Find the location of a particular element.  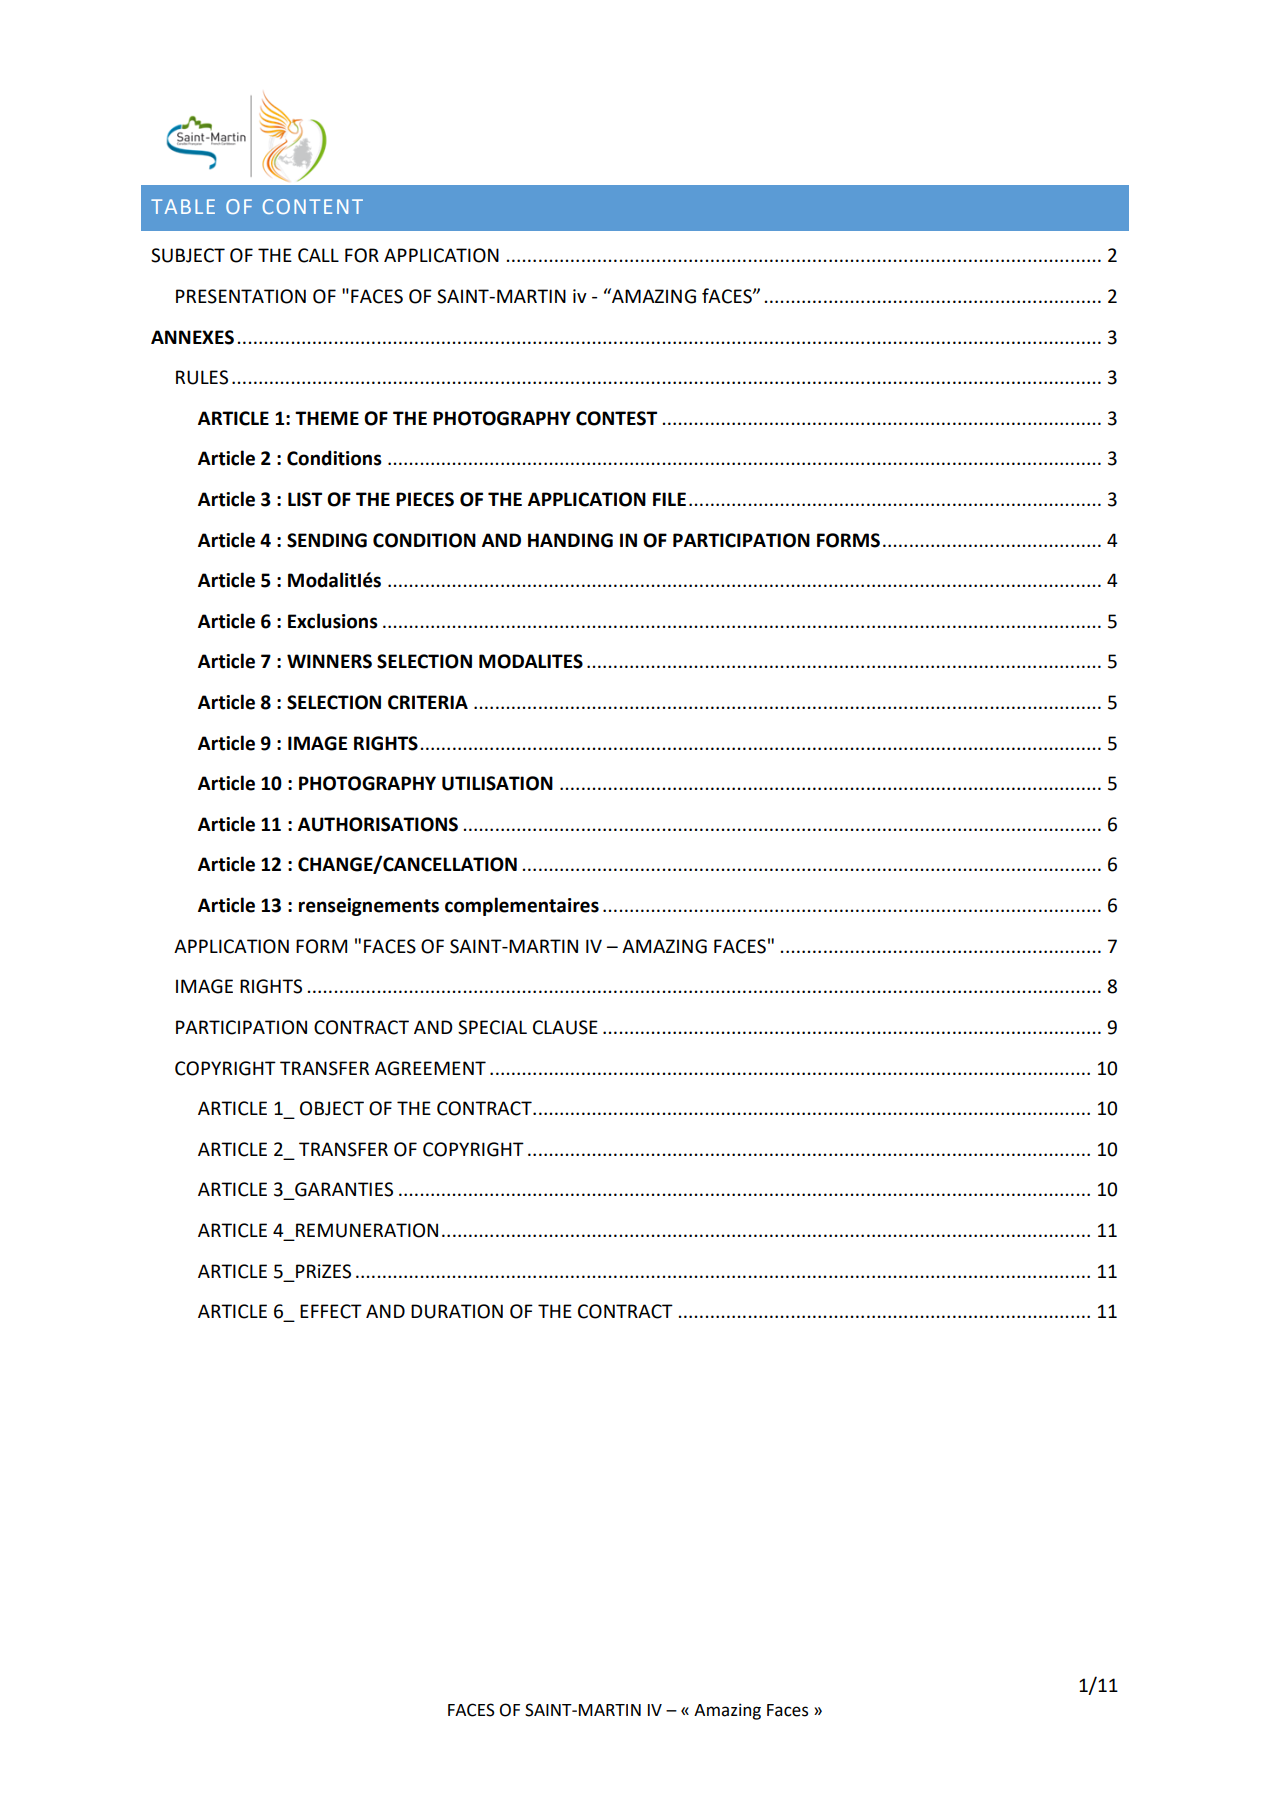

WINNERS is located at coordinates (329, 661).
